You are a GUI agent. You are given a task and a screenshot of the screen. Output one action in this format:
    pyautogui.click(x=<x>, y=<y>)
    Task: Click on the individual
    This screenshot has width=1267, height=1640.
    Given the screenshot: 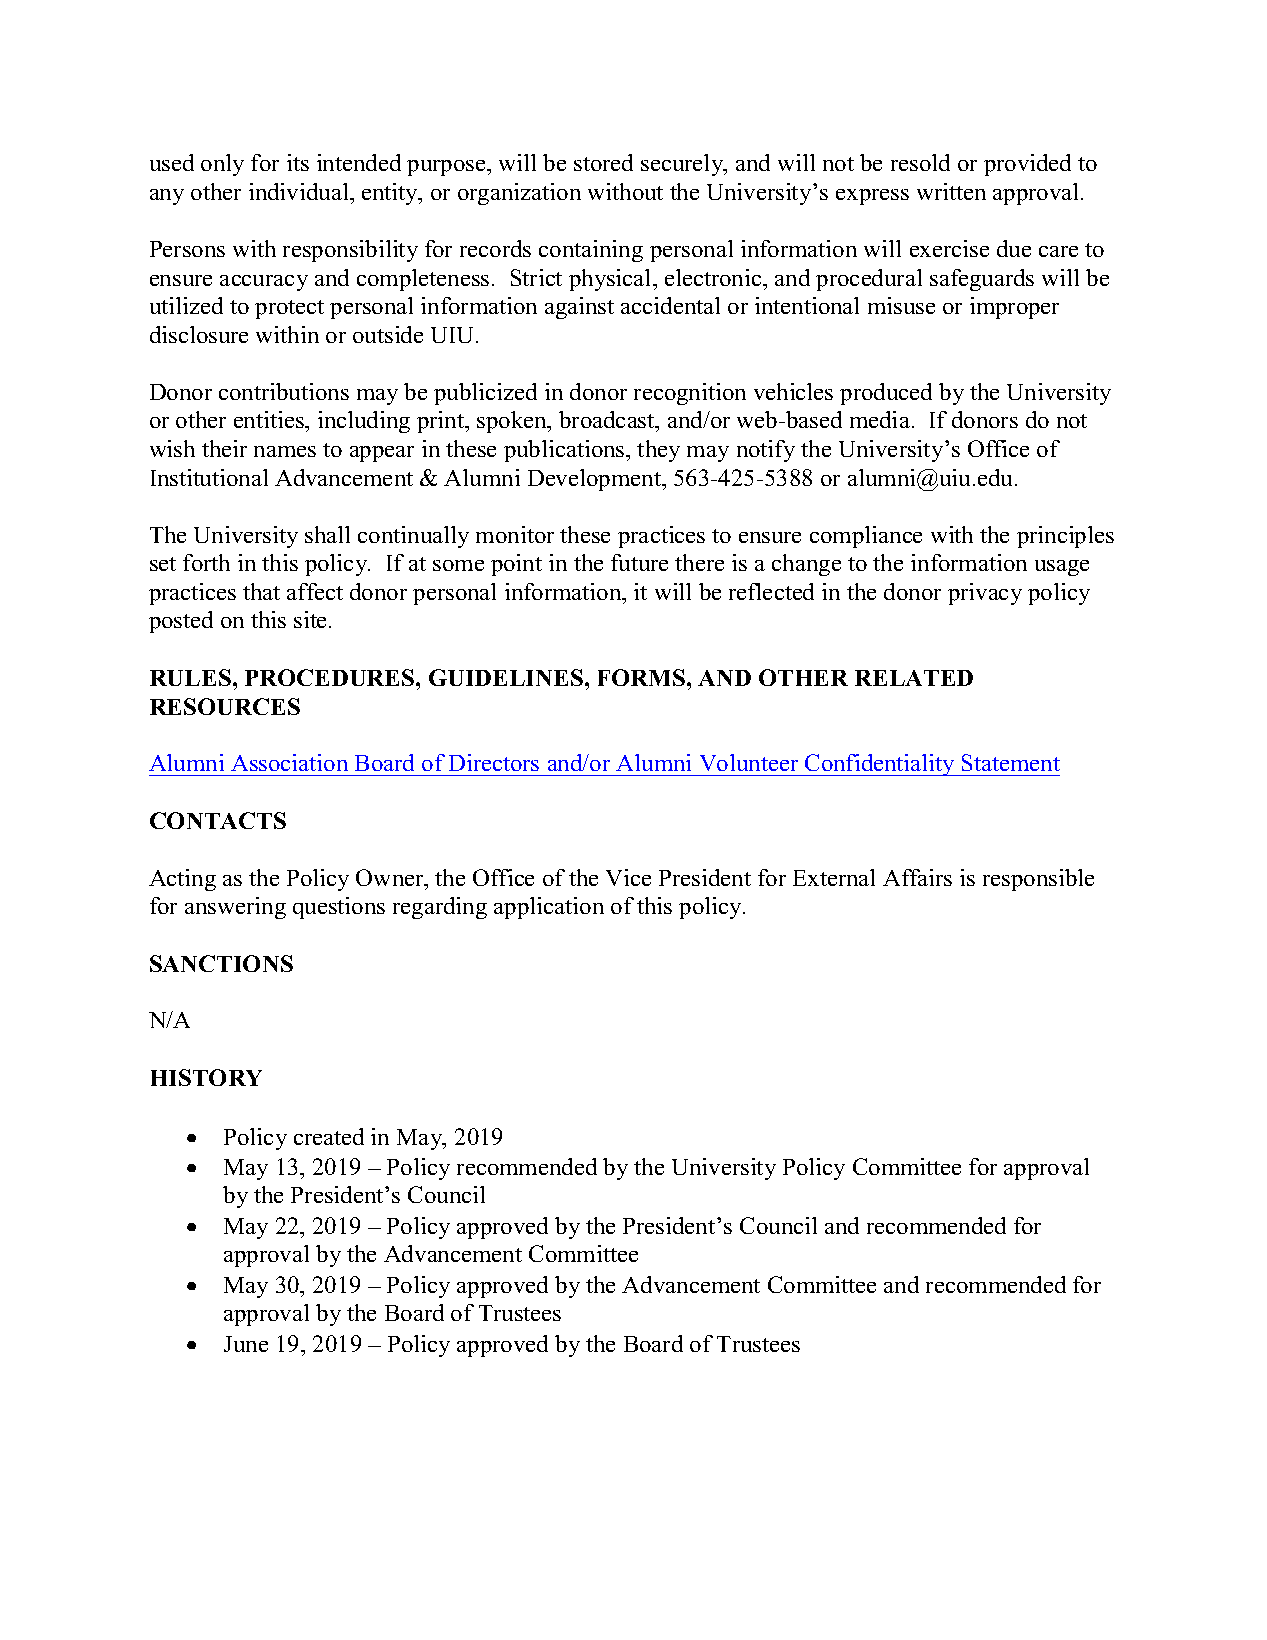 What is the action you would take?
    pyautogui.click(x=300, y=191)
